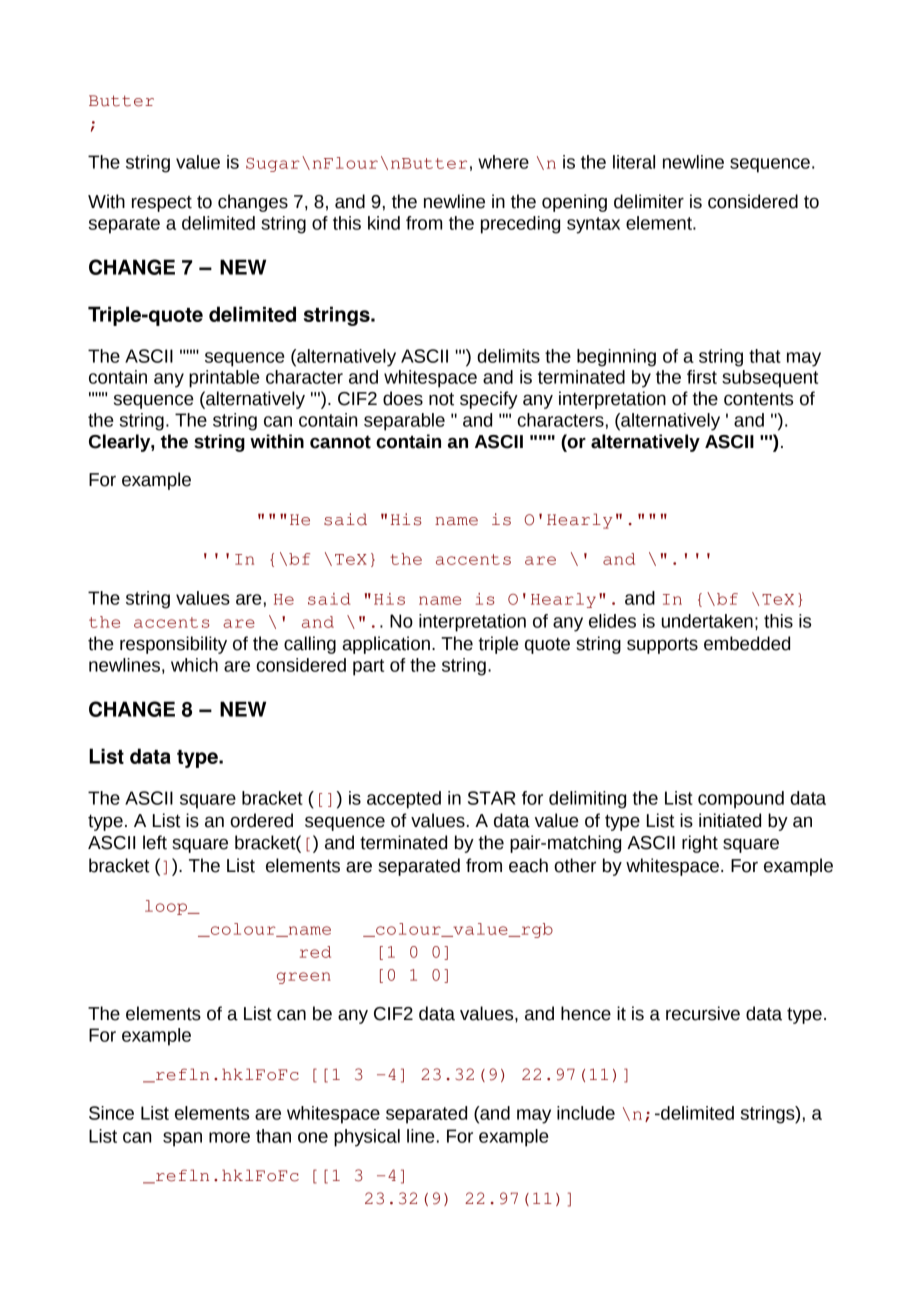  Describe the element at coordinates (702, 377) in the image. I see `first` at that location.
